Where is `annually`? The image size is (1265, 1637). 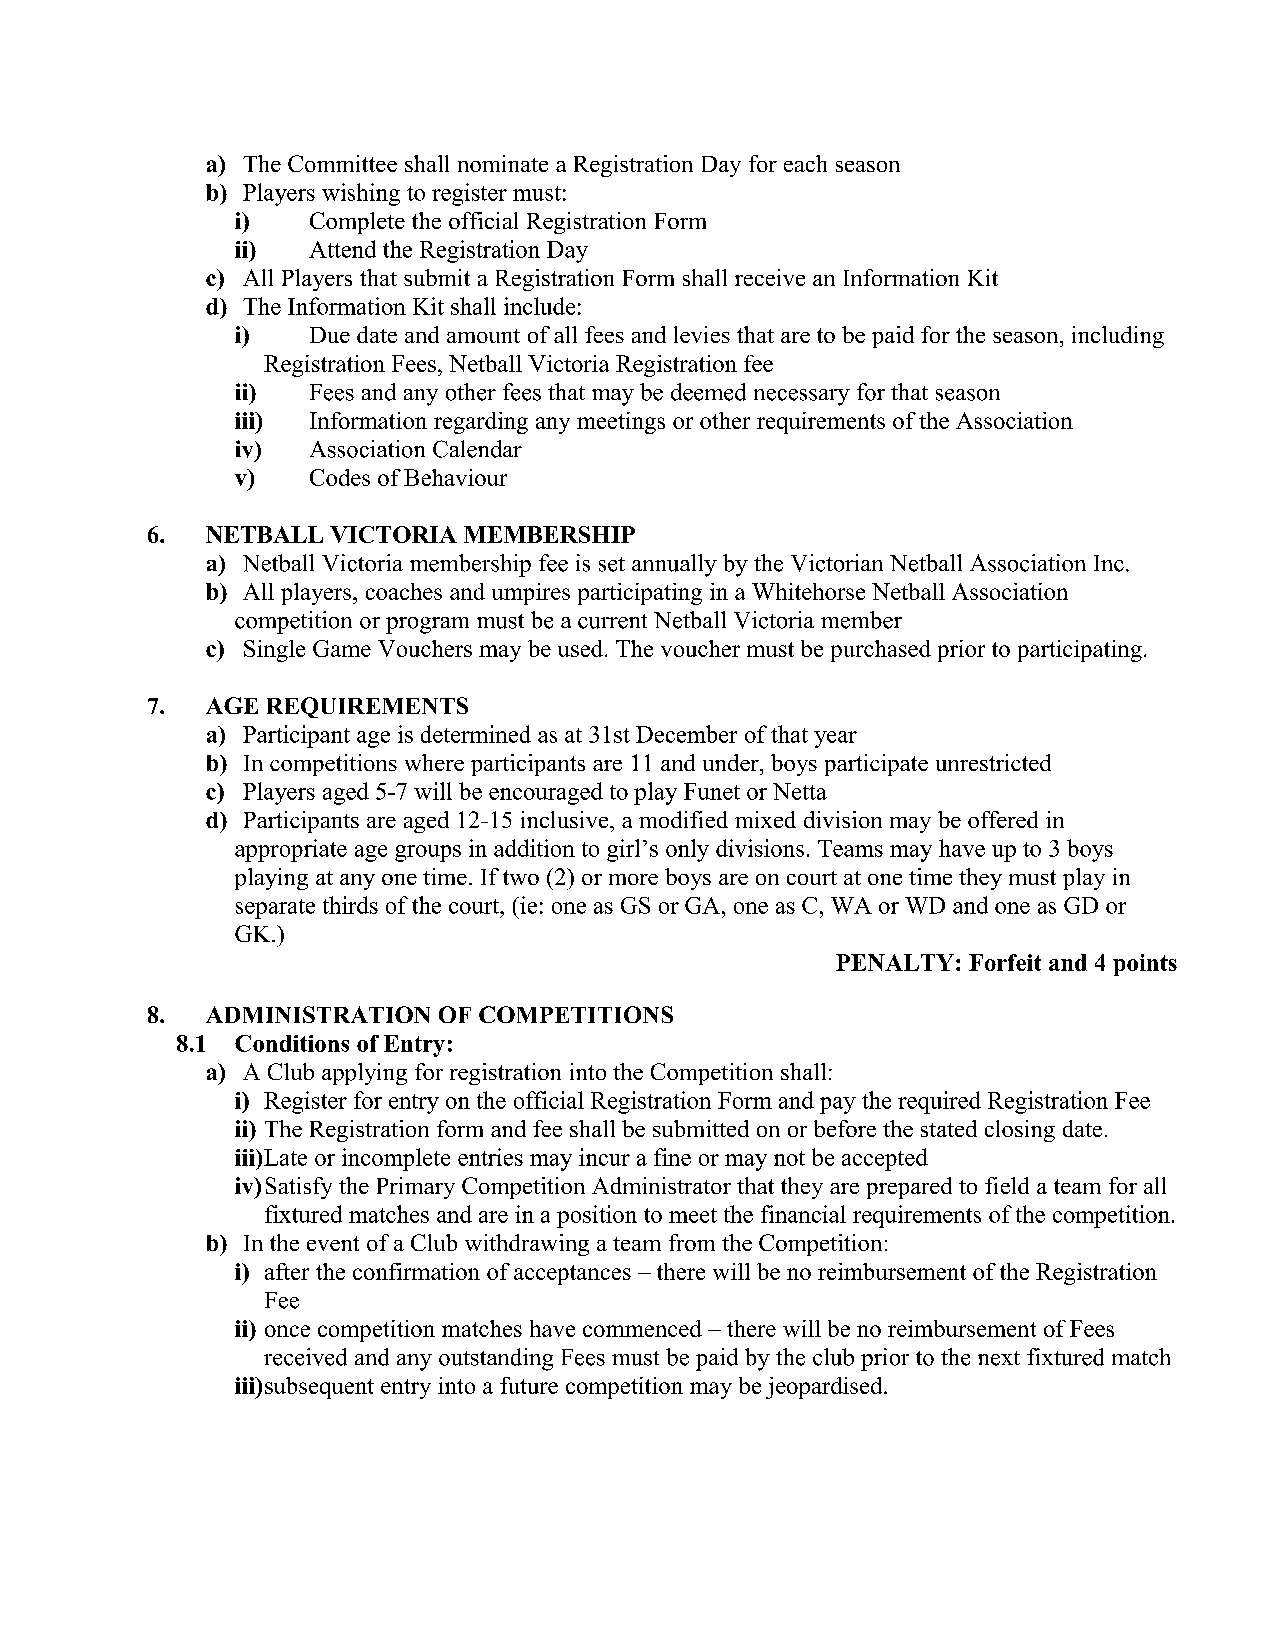
annually is located at coordinates (674, 565).
